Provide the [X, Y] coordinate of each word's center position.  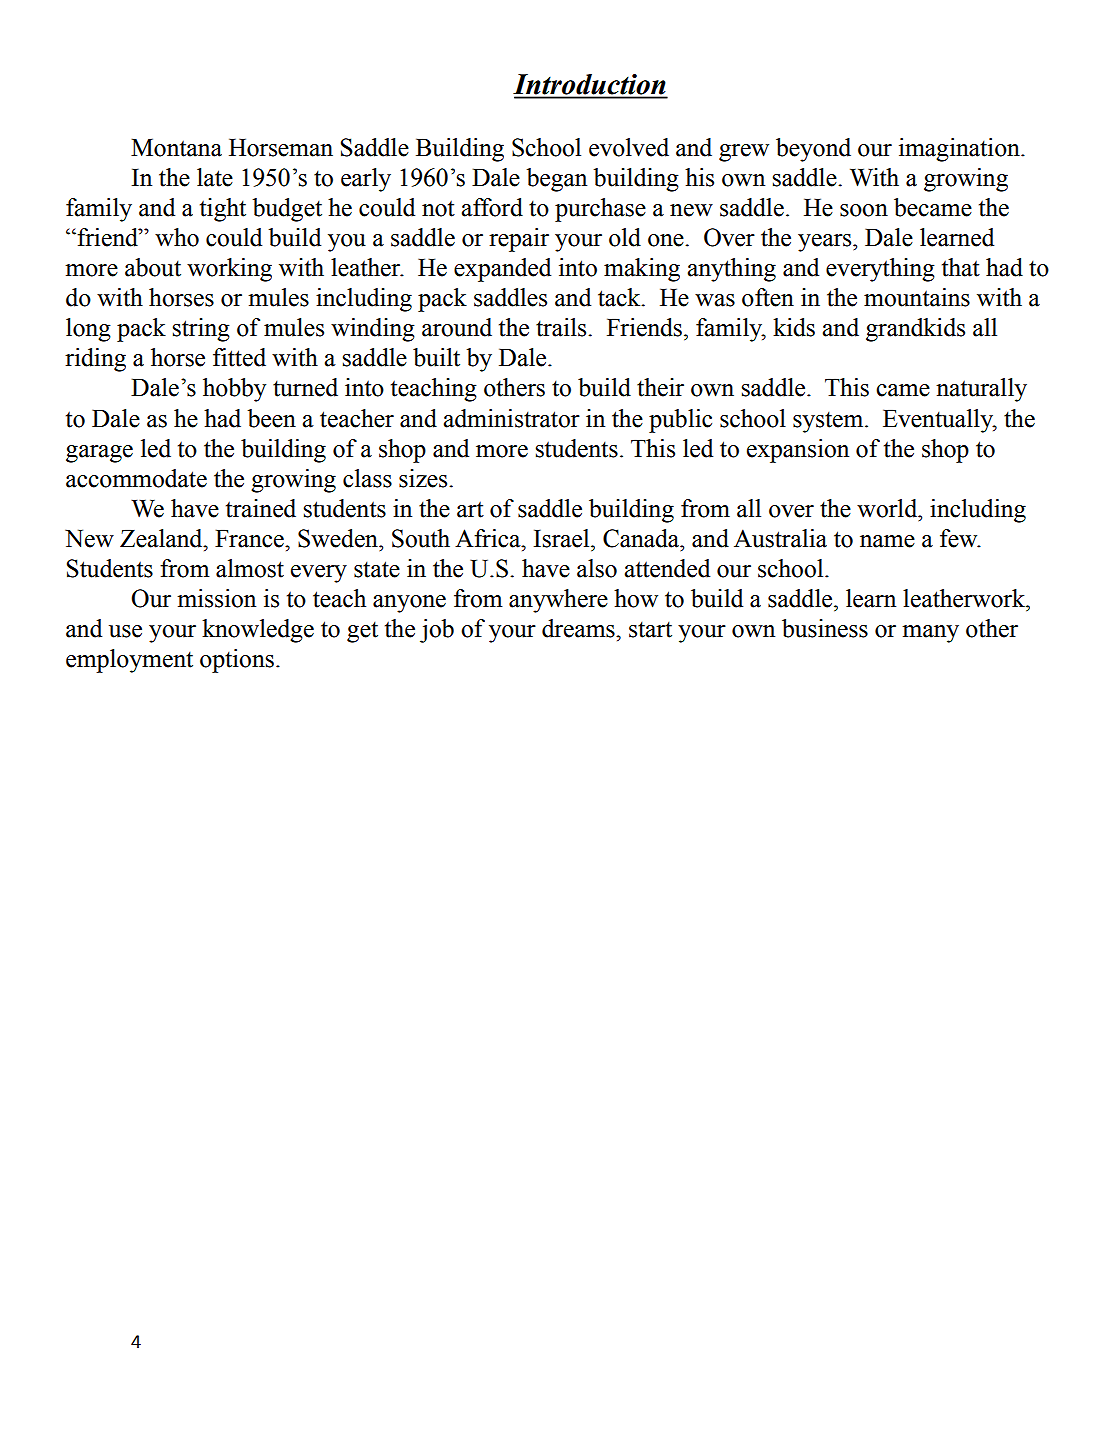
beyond [813, 150]
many [930, 634]
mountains [917, 297]
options [237, 661]
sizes [424, 478]
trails [562, 327]
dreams [579, 628]
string [201, 330]
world [888, 508]
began [557, 180]
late [215, 177]
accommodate [136, 478]
